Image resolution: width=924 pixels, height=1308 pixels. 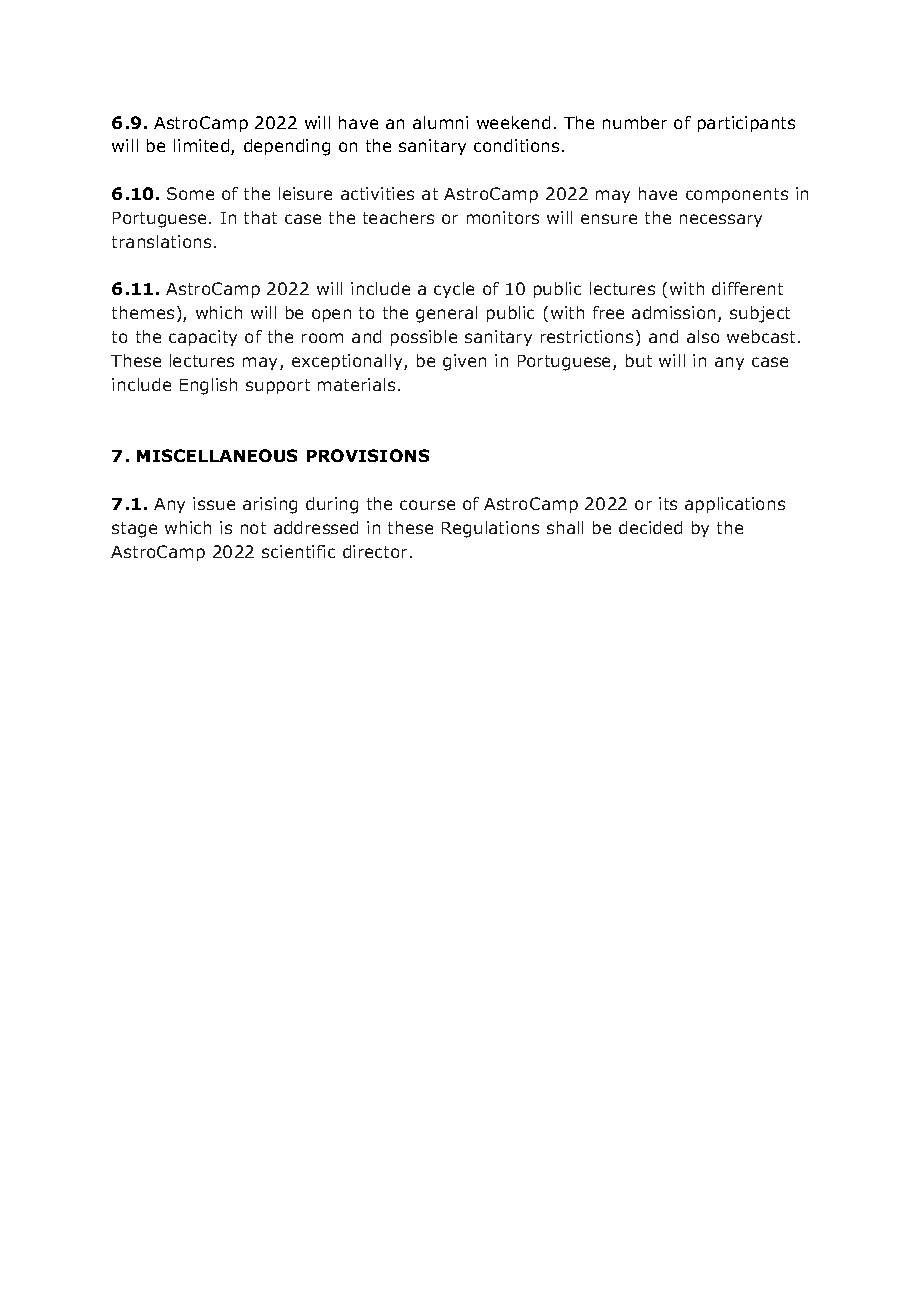 What do you see at coordinates (203, 147) in the image?
I see `limited` at bounding box center [203, 147].
